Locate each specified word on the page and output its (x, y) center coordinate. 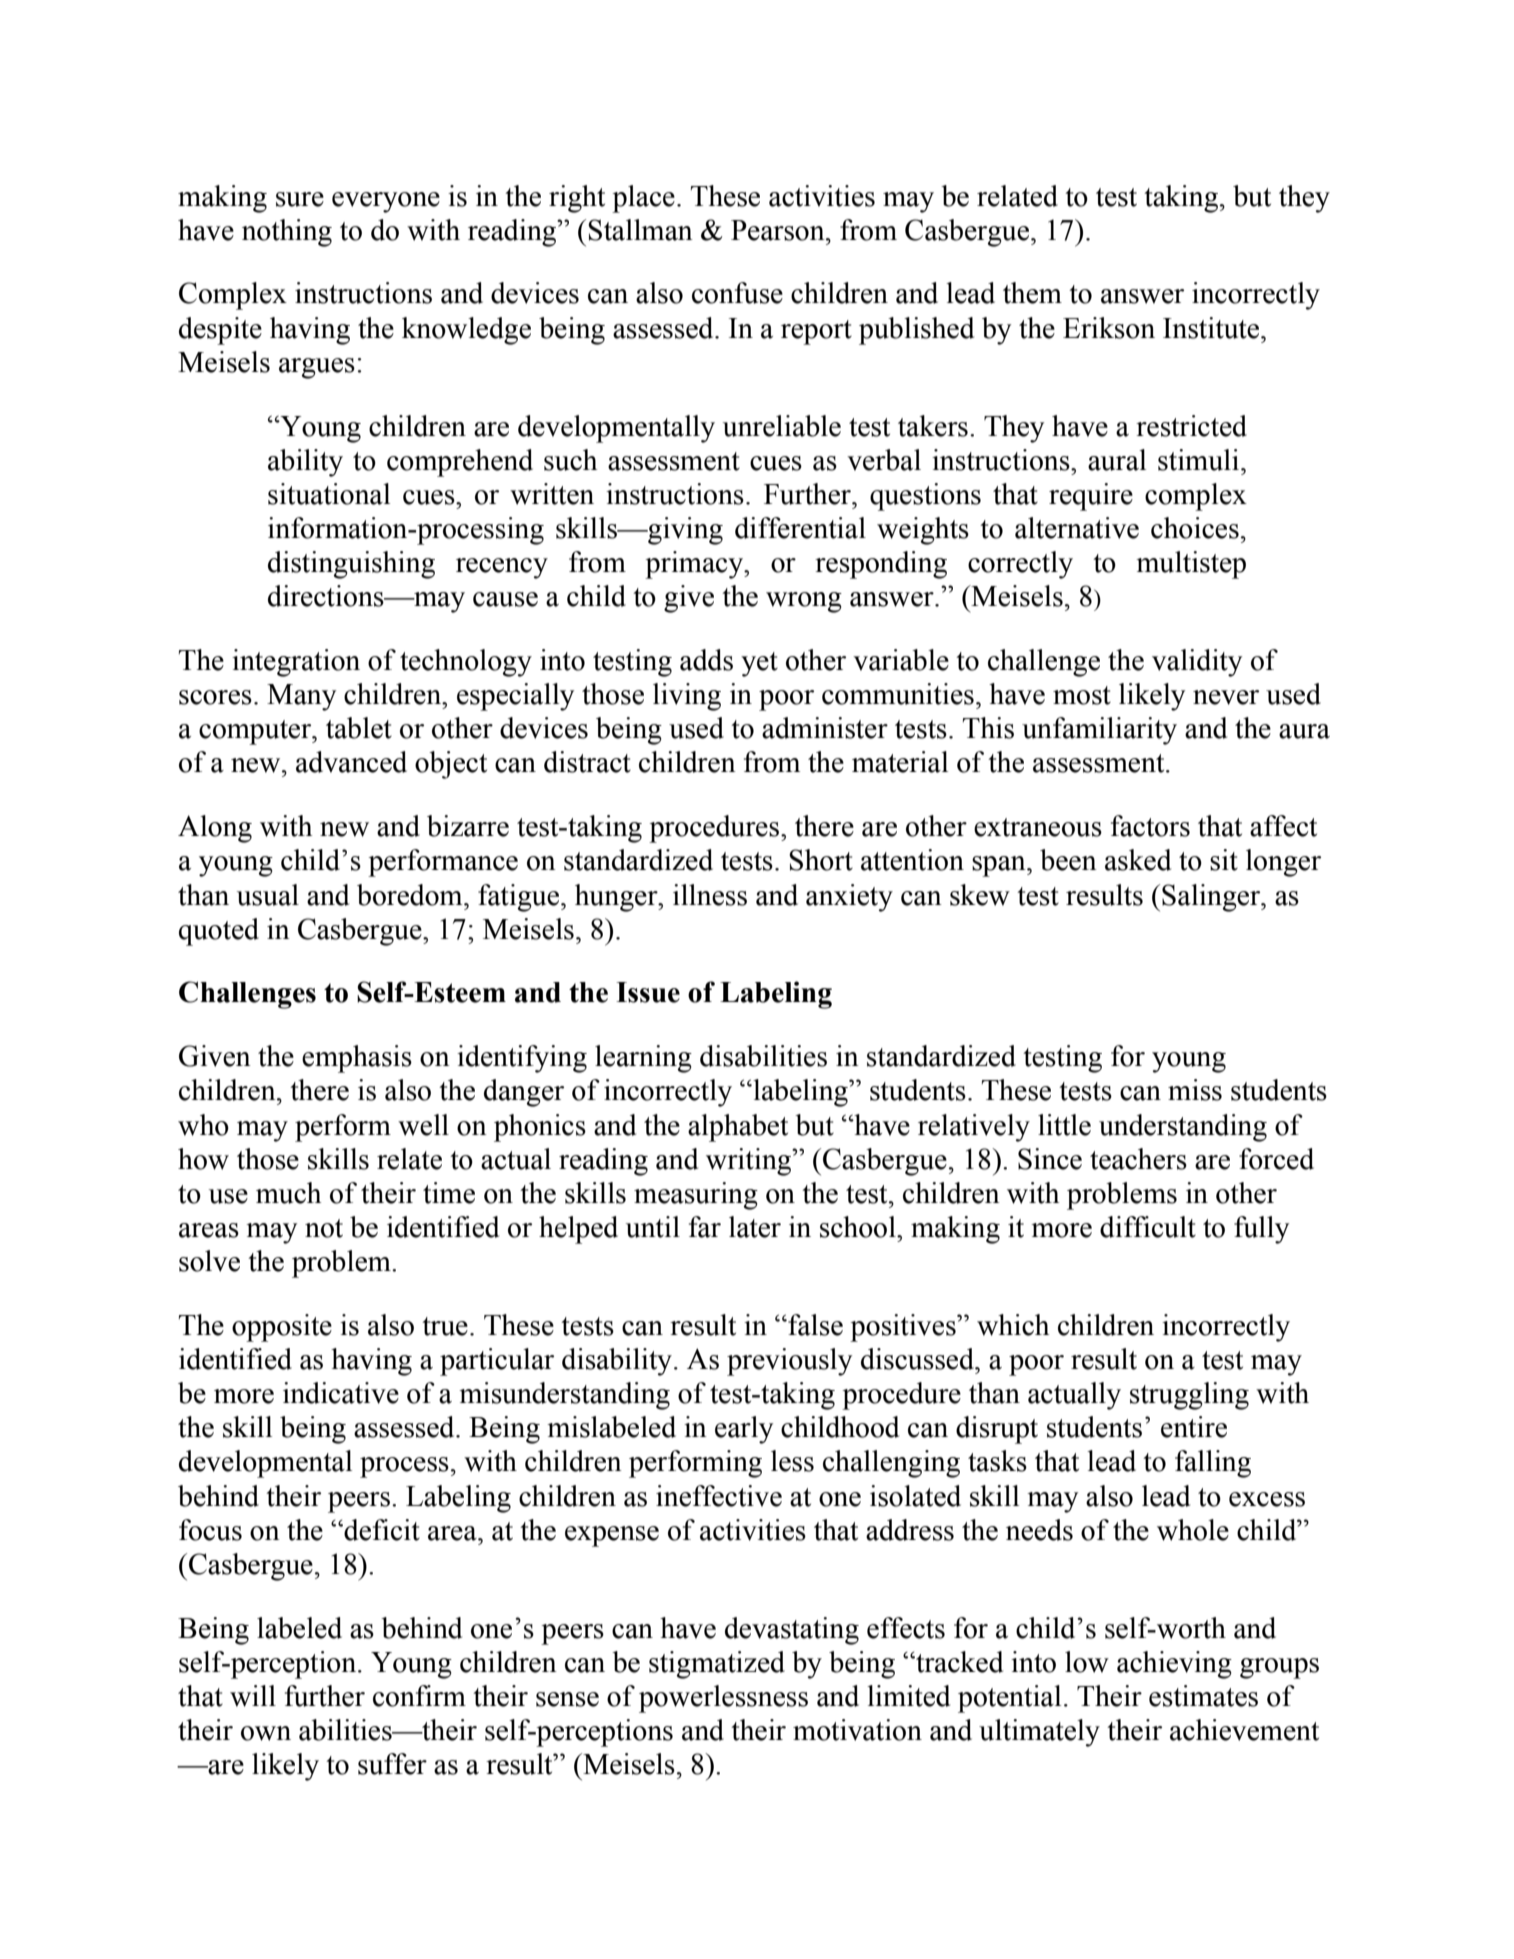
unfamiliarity (1099, 731)
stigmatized (717, 1665)
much (288, 1193)
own (266, 1733)
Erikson (1109, 328)
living (687, 697)
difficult (1148, 1227)
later (755, 1227)
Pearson (779, 230)
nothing (287, 233)
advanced (351, 762)
